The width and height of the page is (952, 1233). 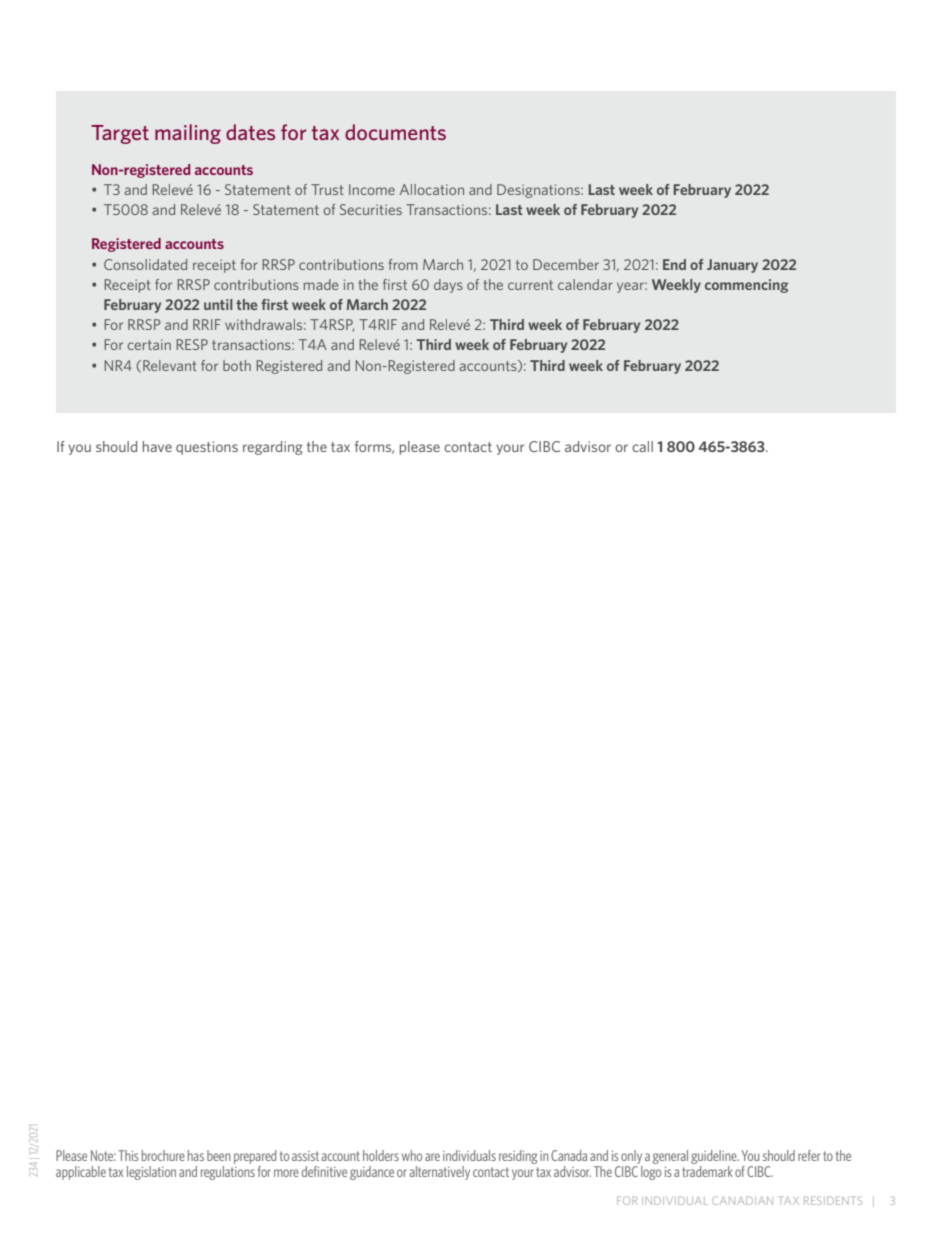 What do you see at coordinates (151, 1173) in the page?
I see `legislation` at bounding box center [151, 1173].
